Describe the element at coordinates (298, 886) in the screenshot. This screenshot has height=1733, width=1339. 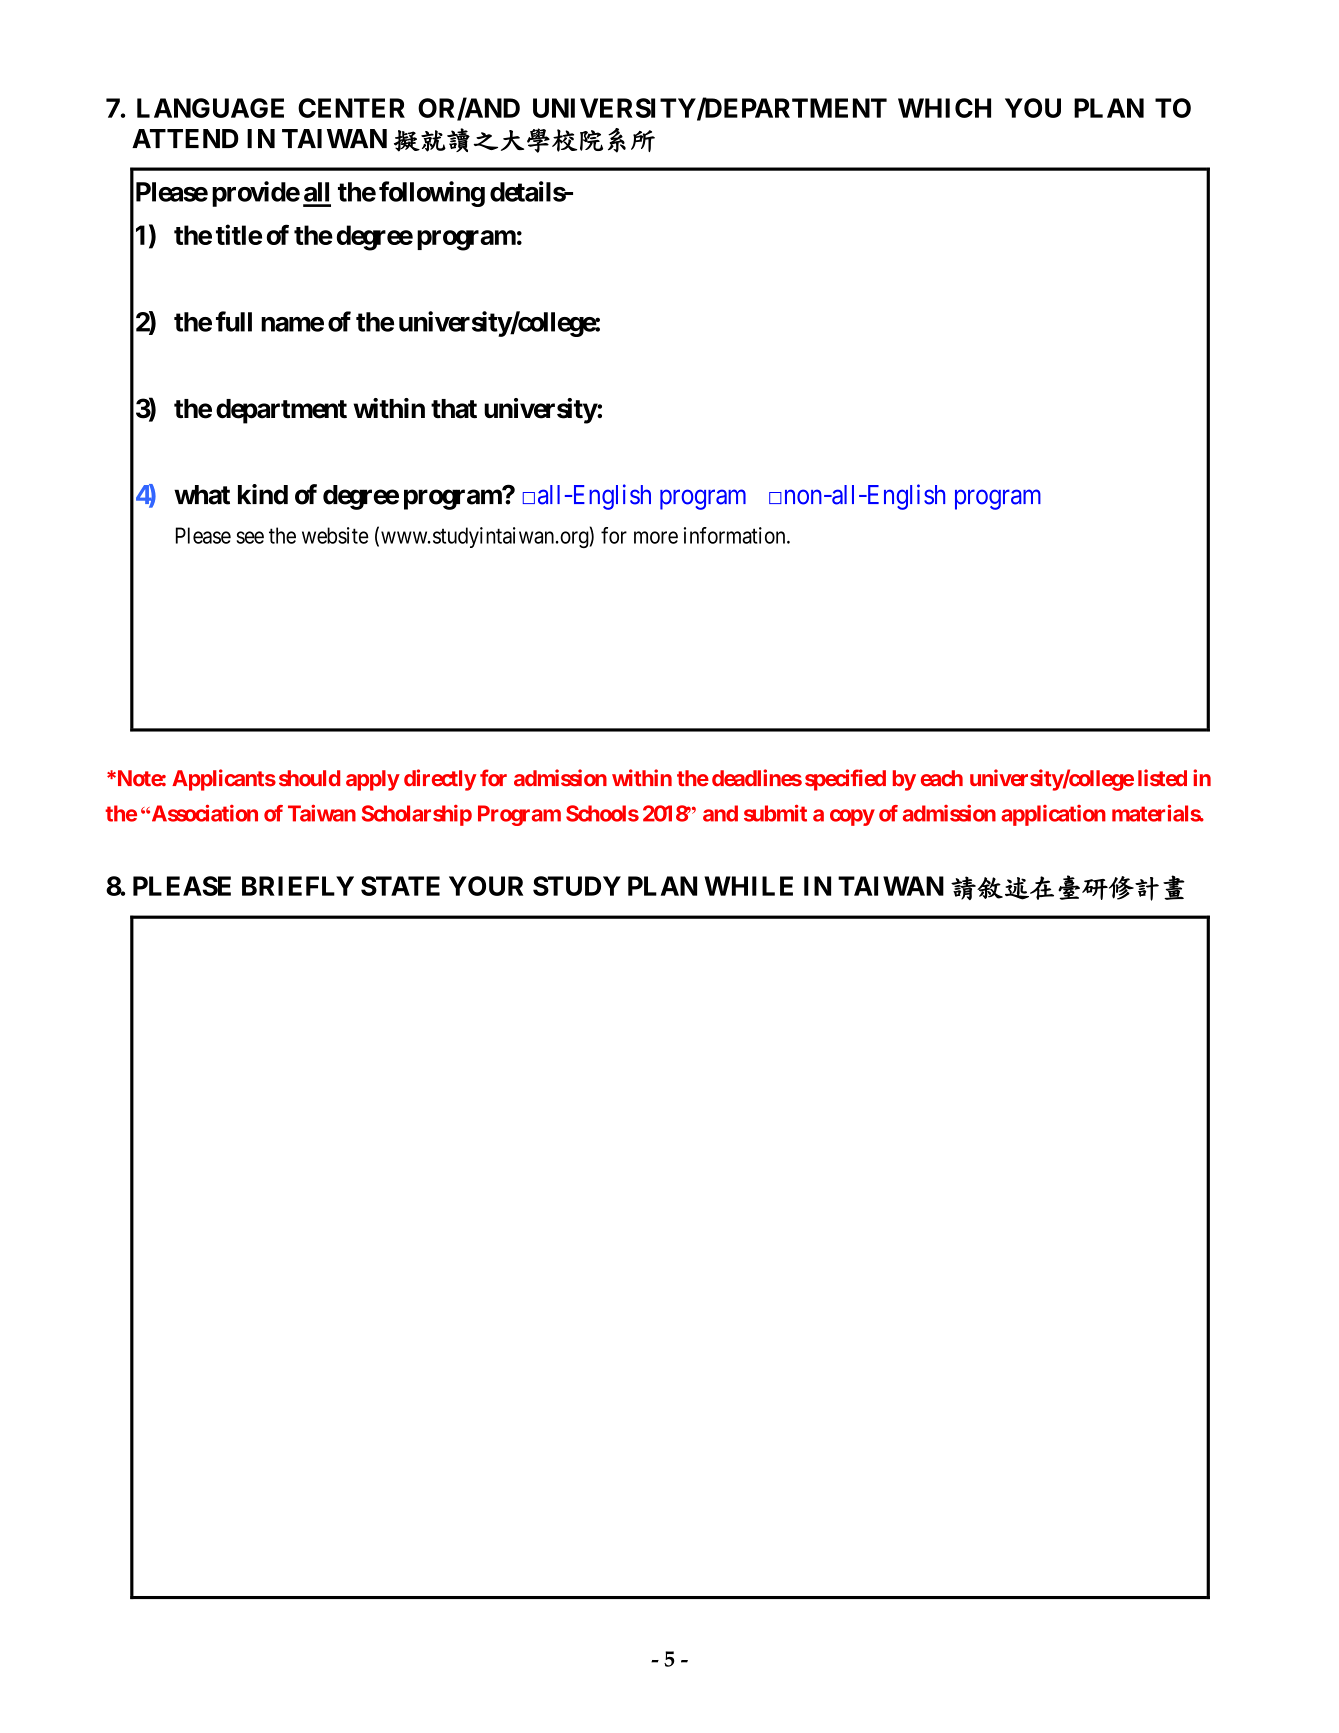
I see `BRIEFLY` at that location.
